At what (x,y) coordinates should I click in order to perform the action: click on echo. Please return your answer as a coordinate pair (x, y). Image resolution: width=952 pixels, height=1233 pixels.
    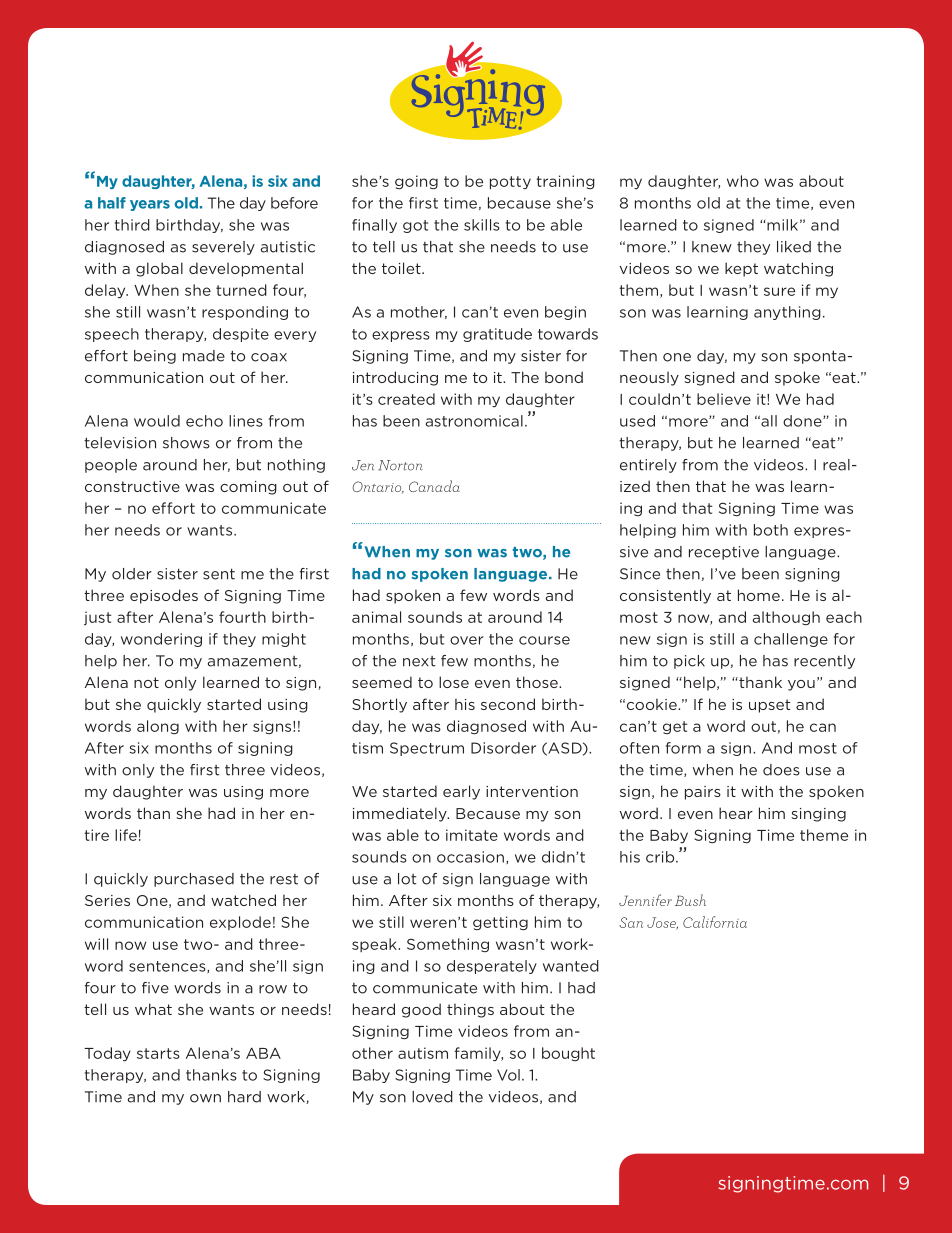
    Looking at the image, I should click on (204, 421).
